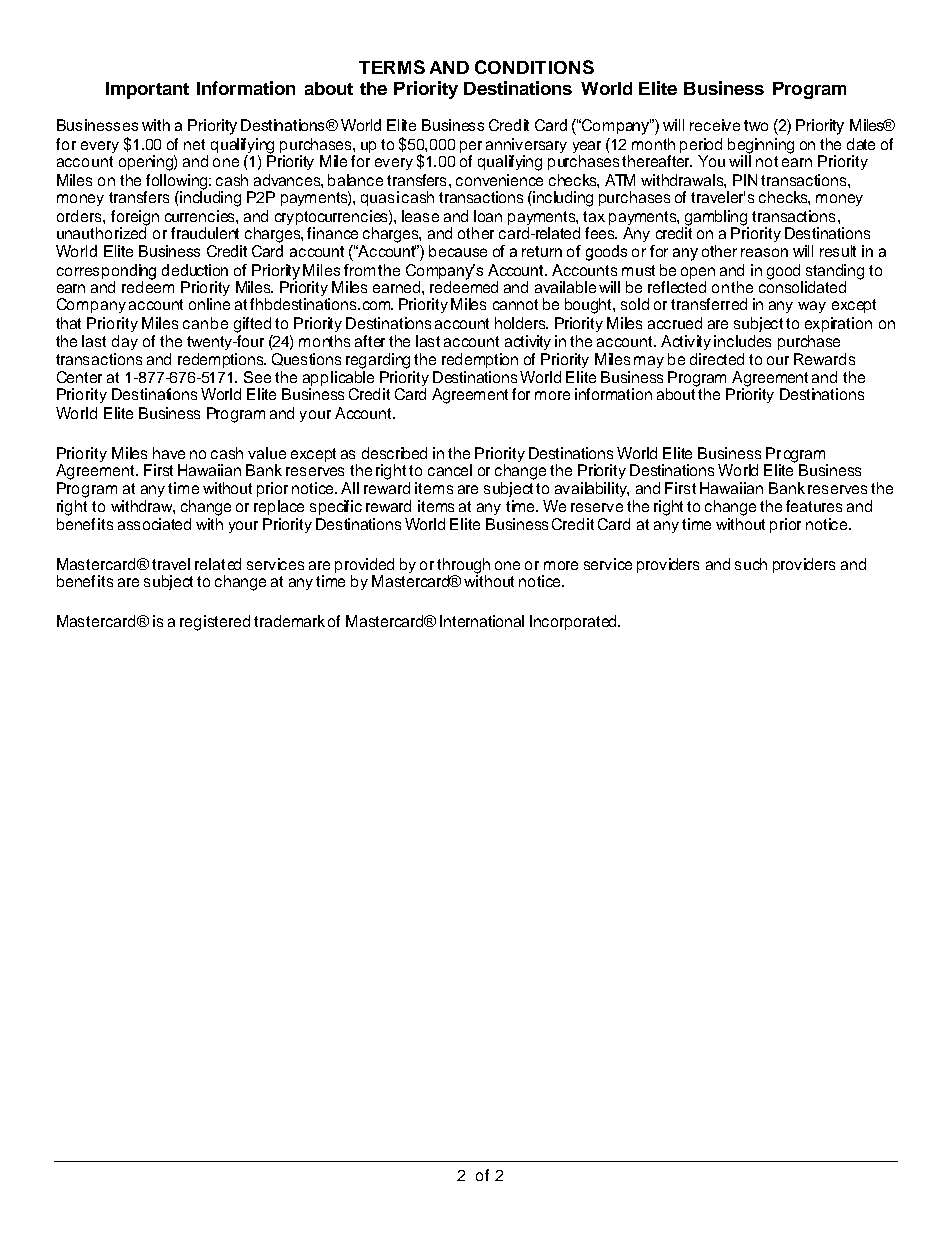  I want to click on have, so click(169, 453).
